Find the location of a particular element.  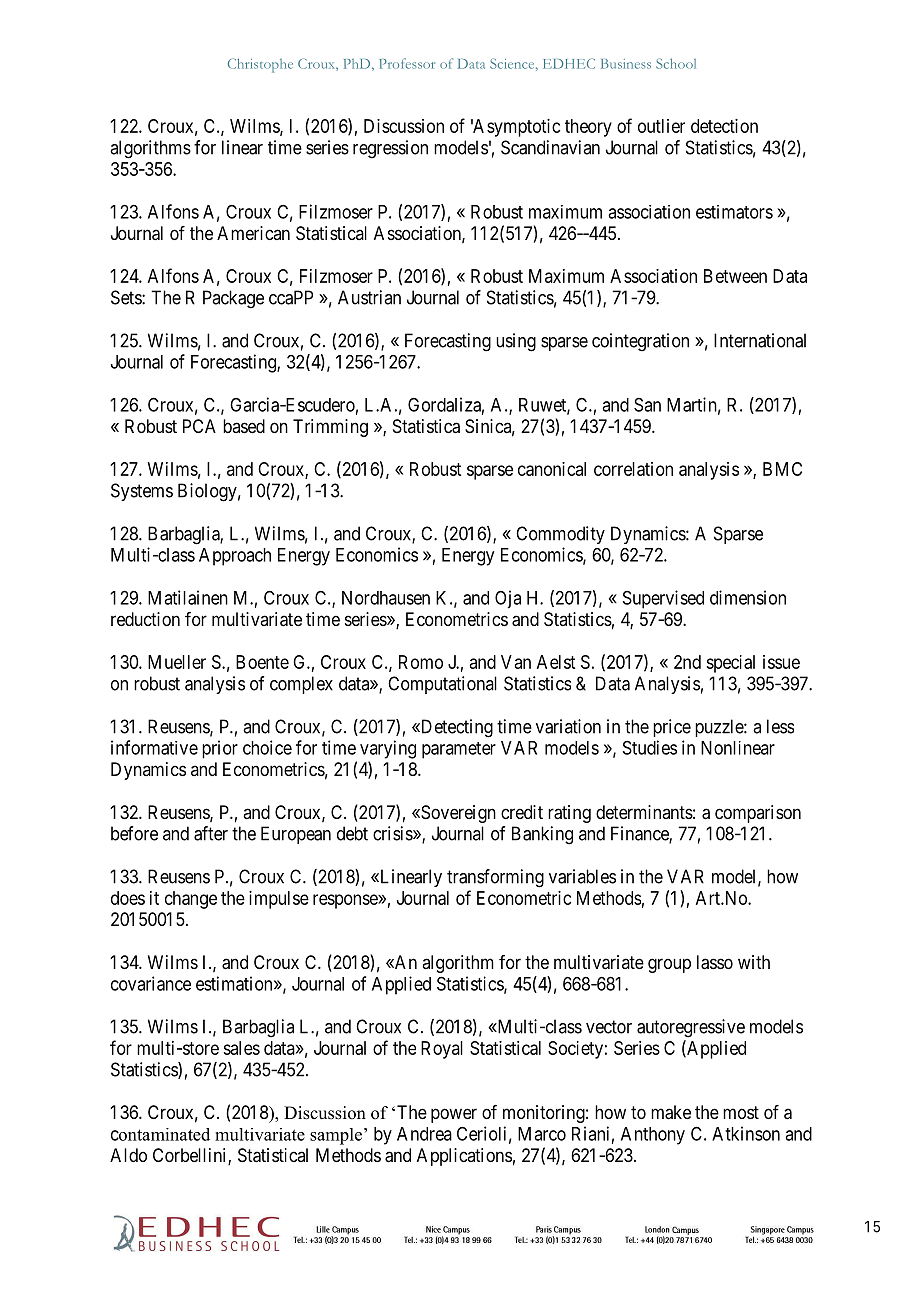

Christophe is located at coordinates (260, 65).
